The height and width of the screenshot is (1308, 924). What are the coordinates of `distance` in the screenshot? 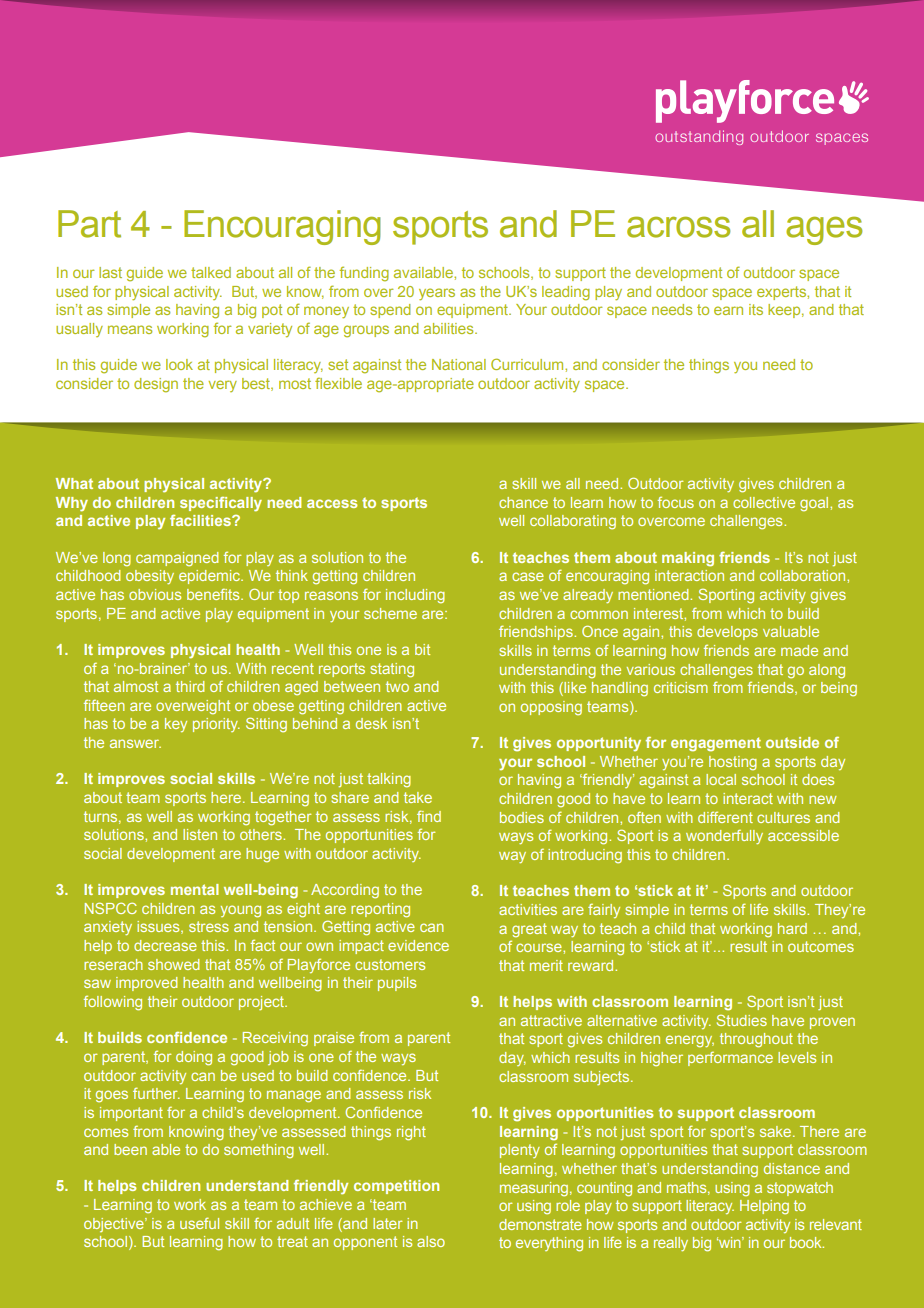 It's located at (792, 1168).
